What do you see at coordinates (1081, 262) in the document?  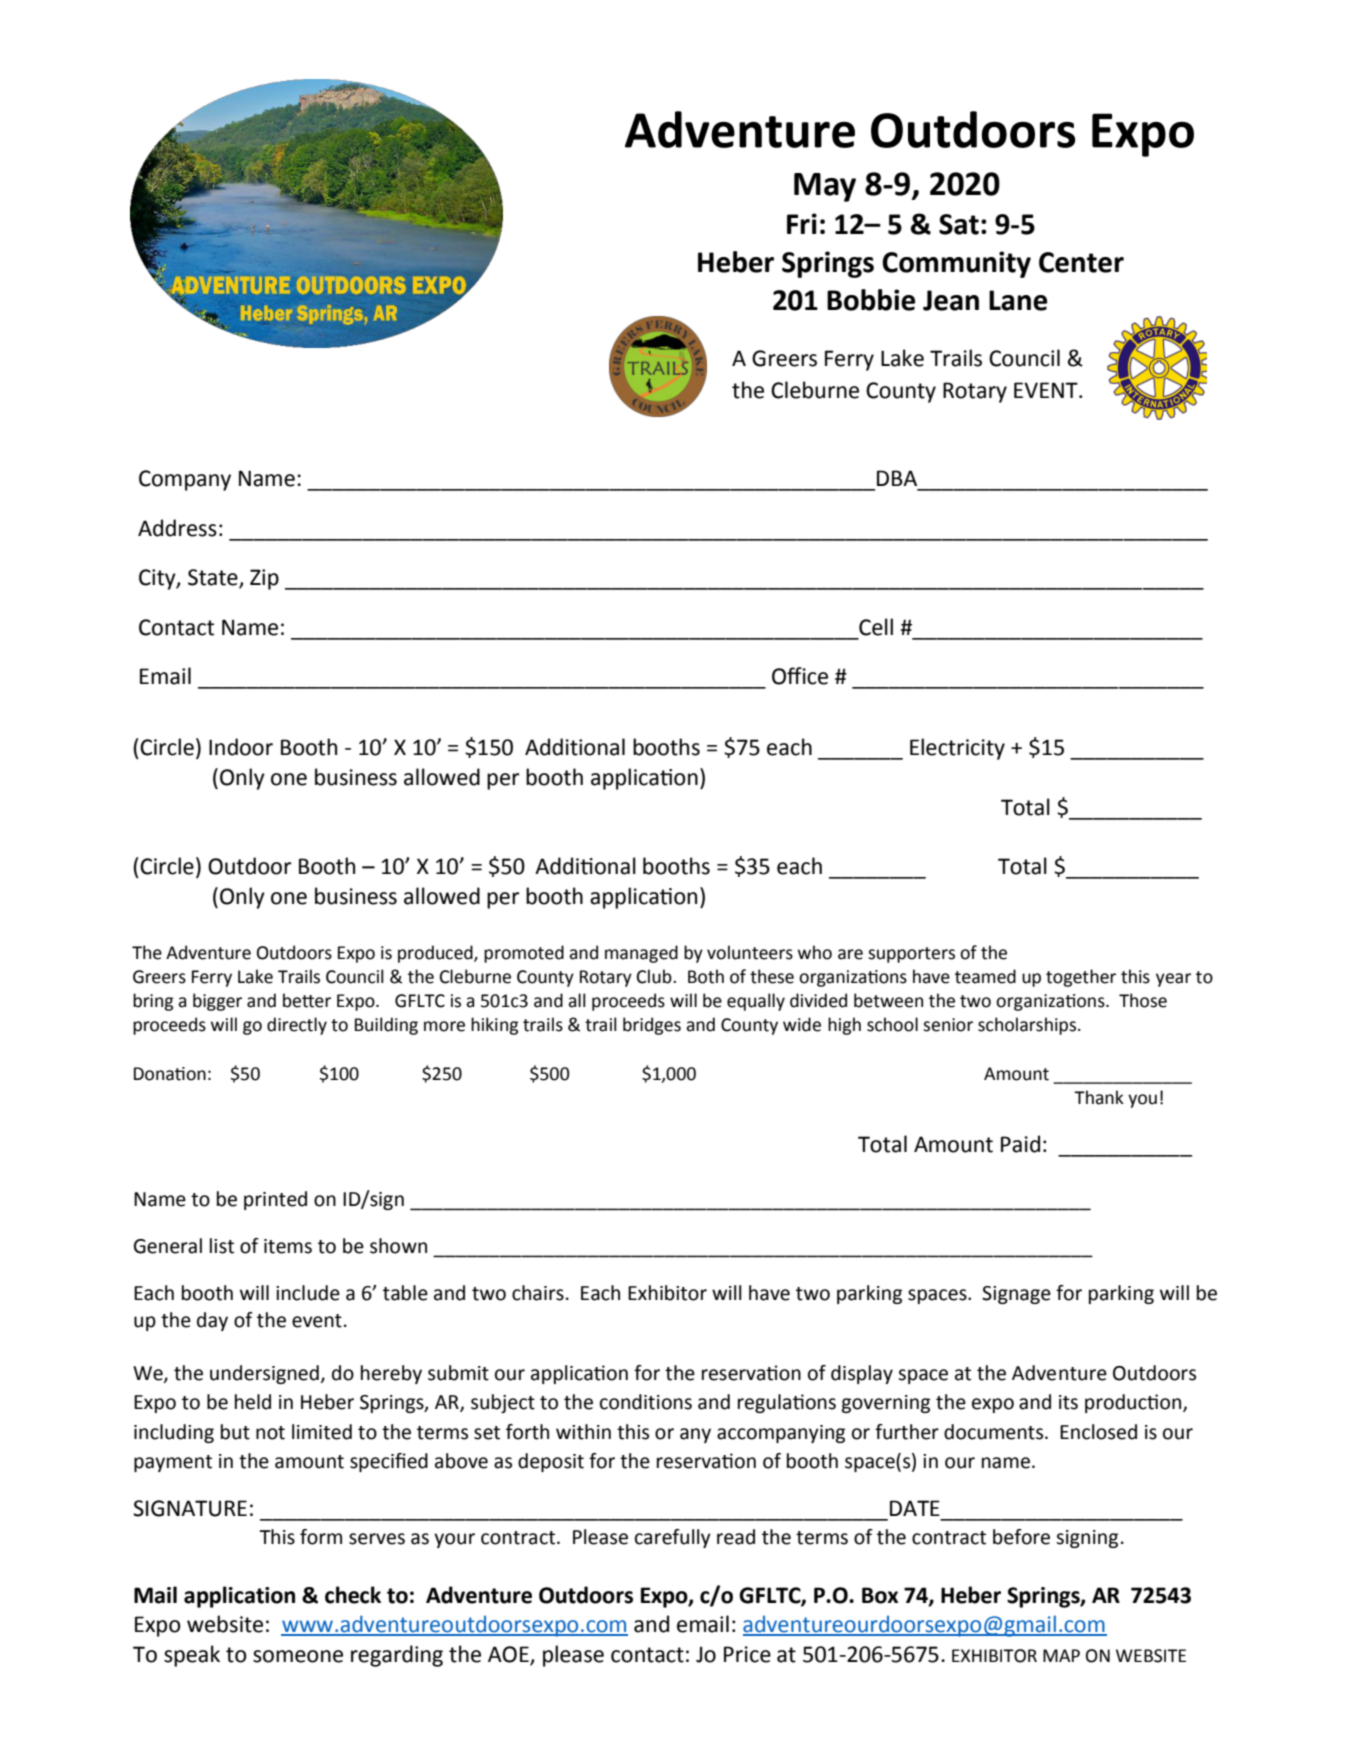 I see `Center` at bounding box center [1081, 262].
